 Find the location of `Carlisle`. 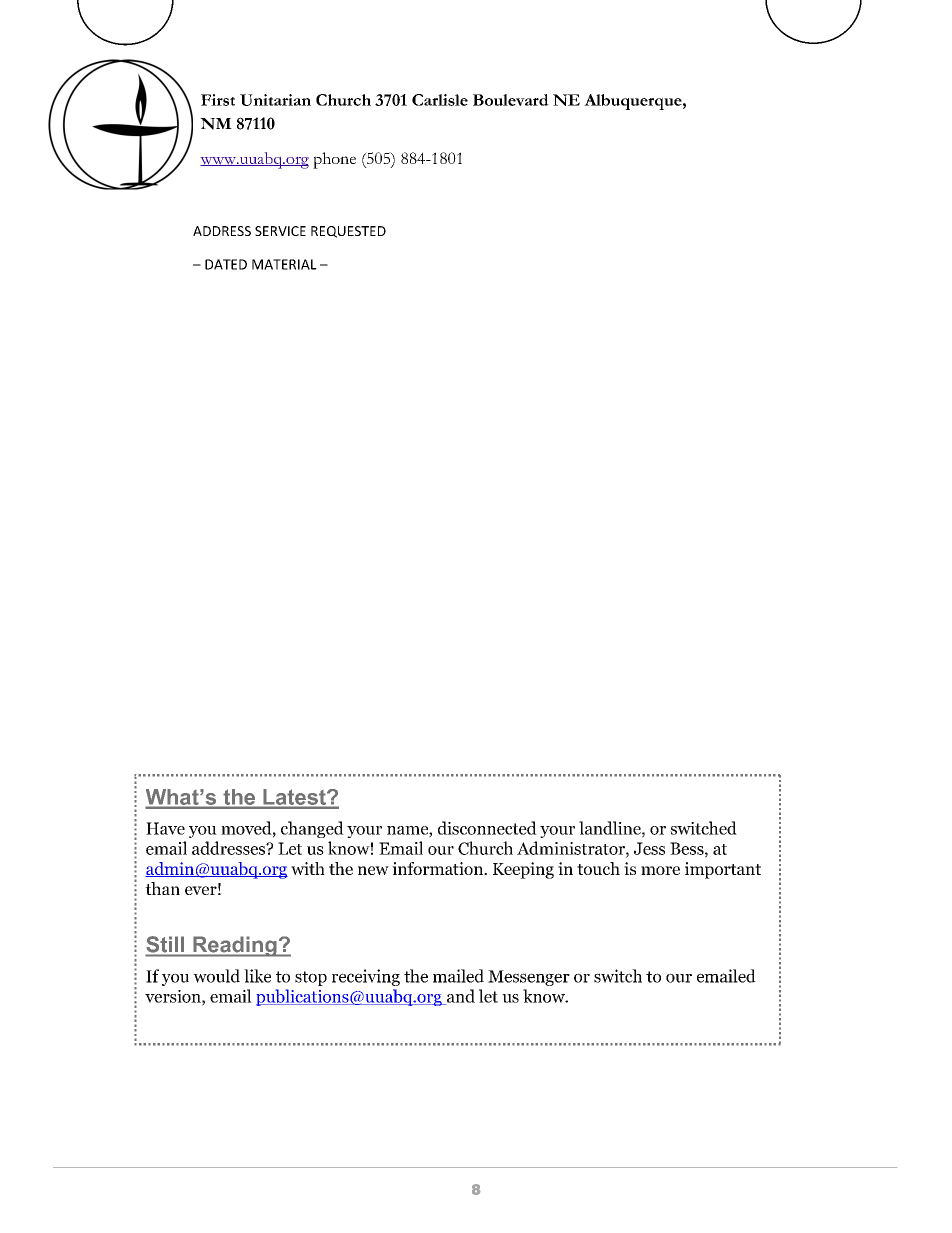

Carlisle is located at coordinates (440, 100).
